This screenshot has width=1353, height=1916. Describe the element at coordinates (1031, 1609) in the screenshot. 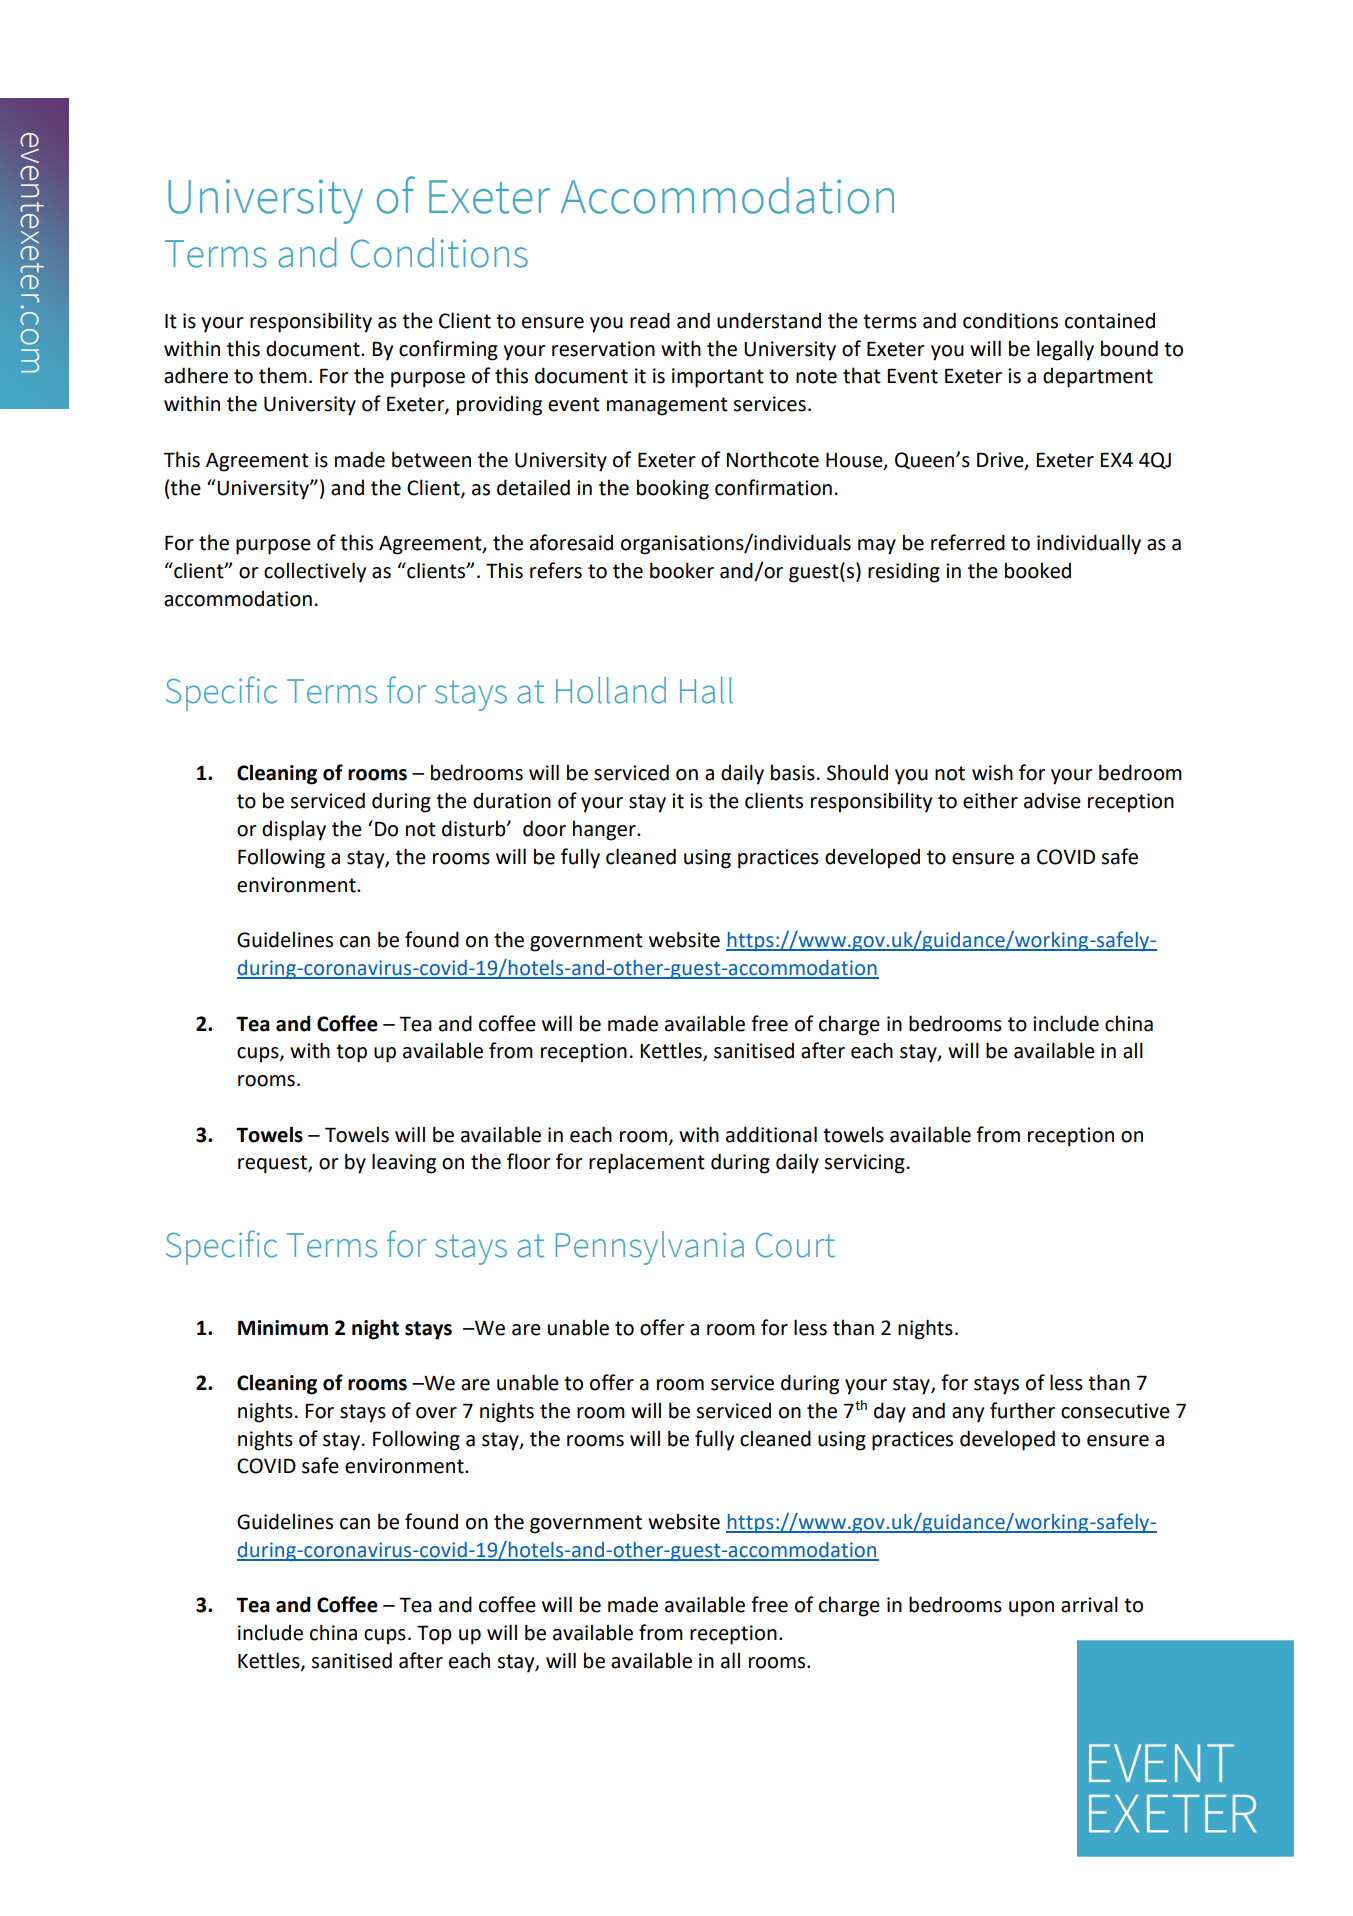

I see `upon` at that location.
